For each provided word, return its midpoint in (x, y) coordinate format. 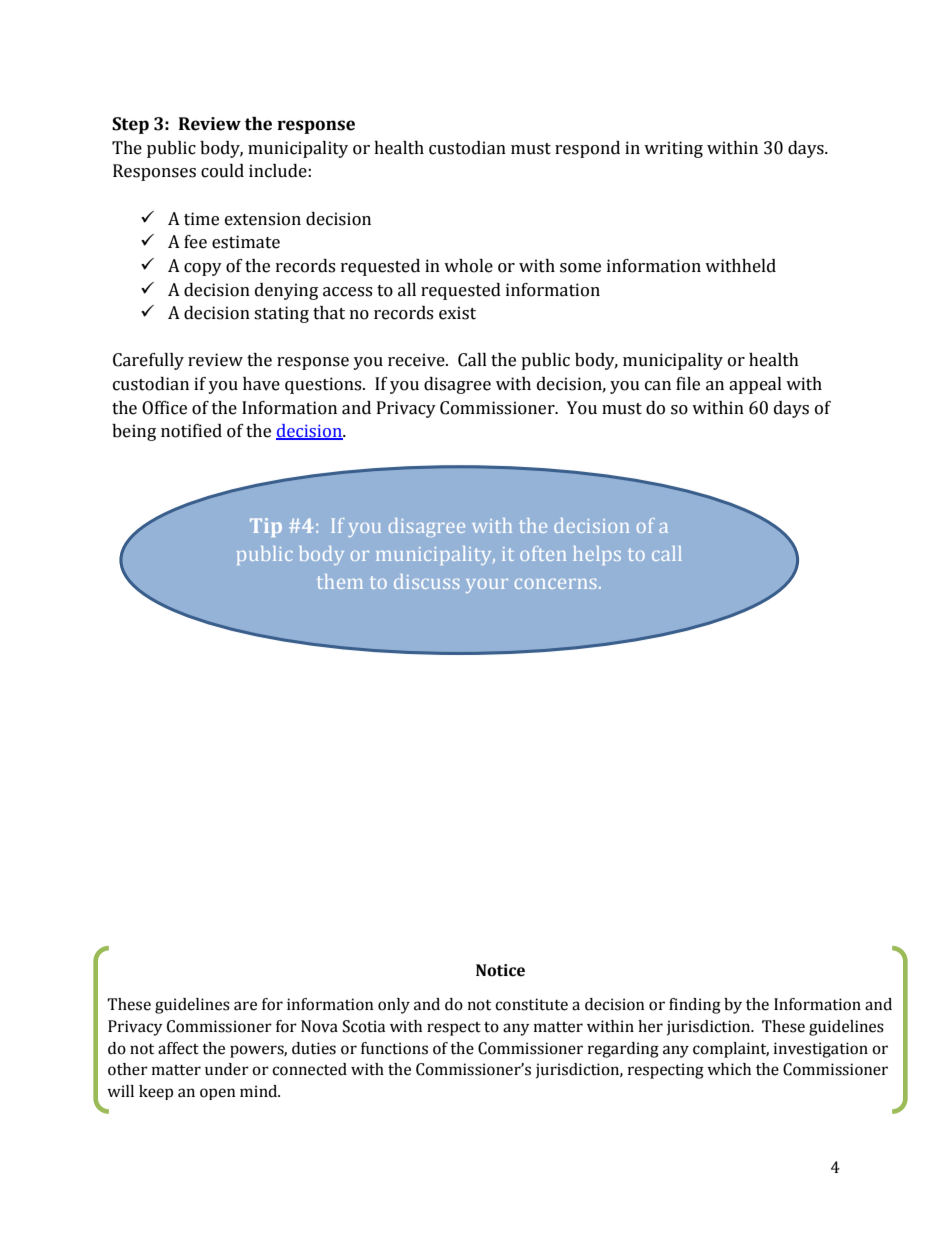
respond (587, 149)
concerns (555, 584)
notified (191, 431)
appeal (755, 385)
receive (417, 360)
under (227, 1069)
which (729, 1069)
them (340, 581)
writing (673, 149)
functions (394, 1048)
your (487, 586)
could (222, 171)
